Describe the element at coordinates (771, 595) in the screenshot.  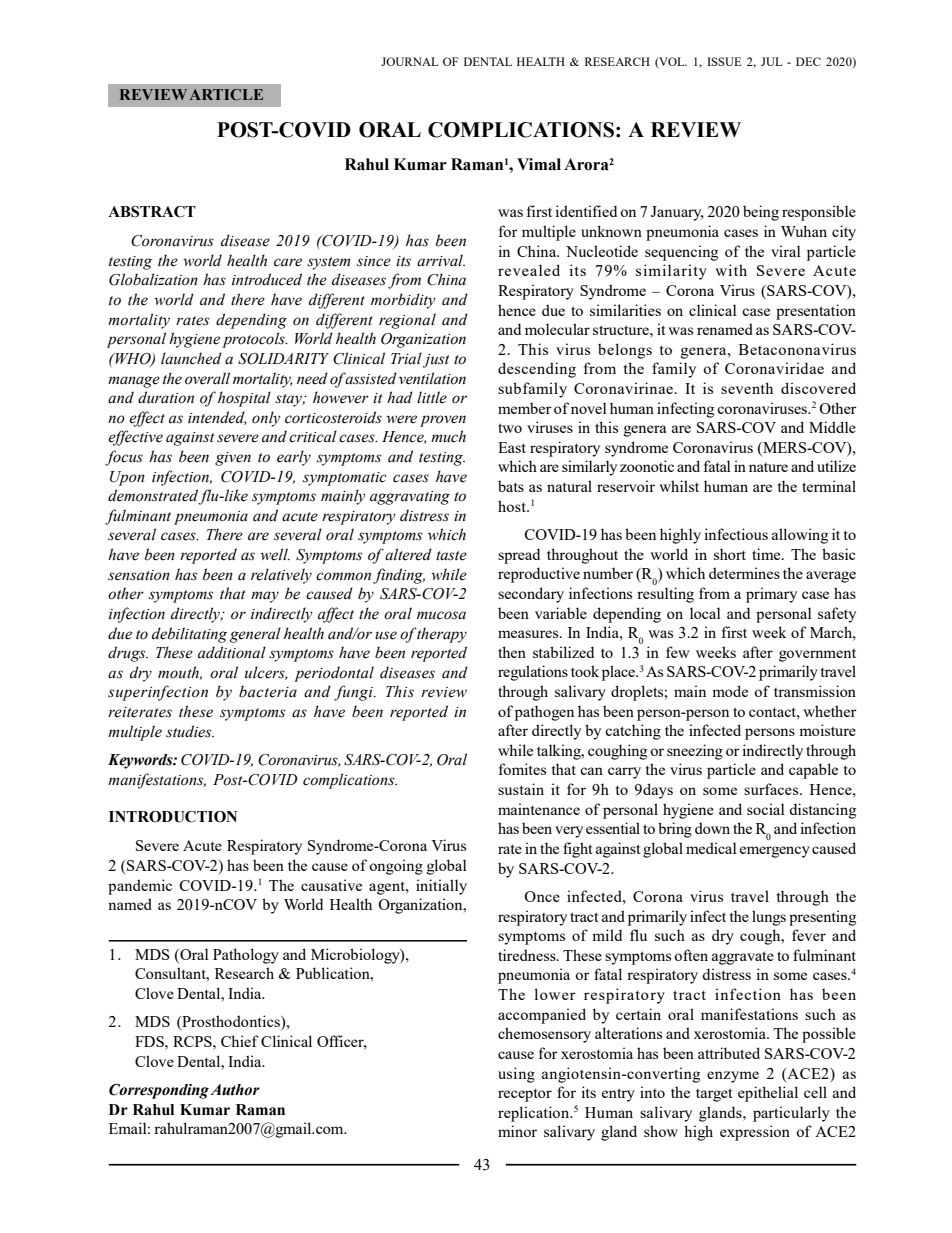
I see `primary` at that location.
